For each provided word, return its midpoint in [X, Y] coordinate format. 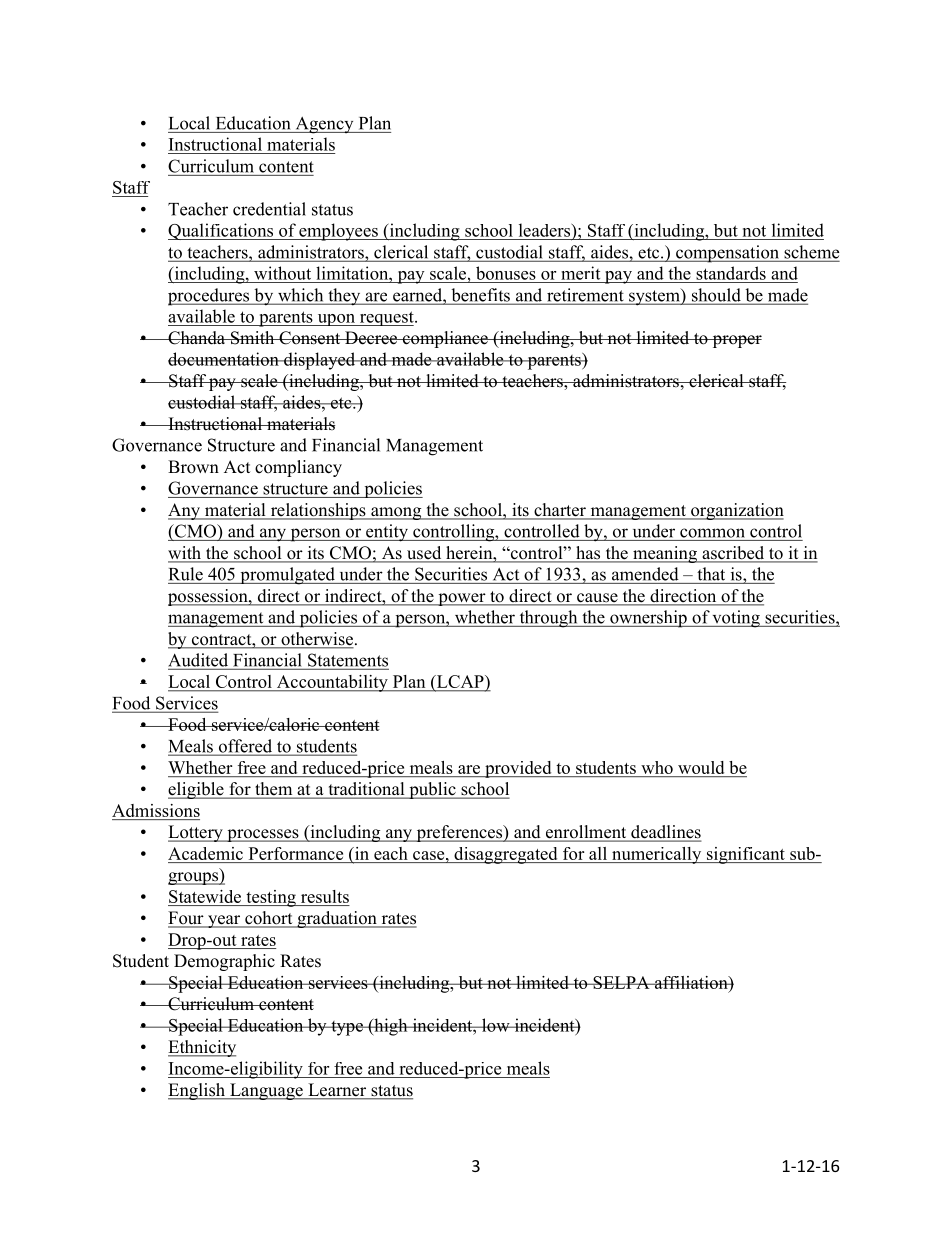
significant [745, 855]
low [496, 1025]
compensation [727, 254]
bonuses [506, 273]
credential [269, 209]
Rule [186, 574]
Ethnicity [202, 1048]
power [462, 599]
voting [736, 619]
